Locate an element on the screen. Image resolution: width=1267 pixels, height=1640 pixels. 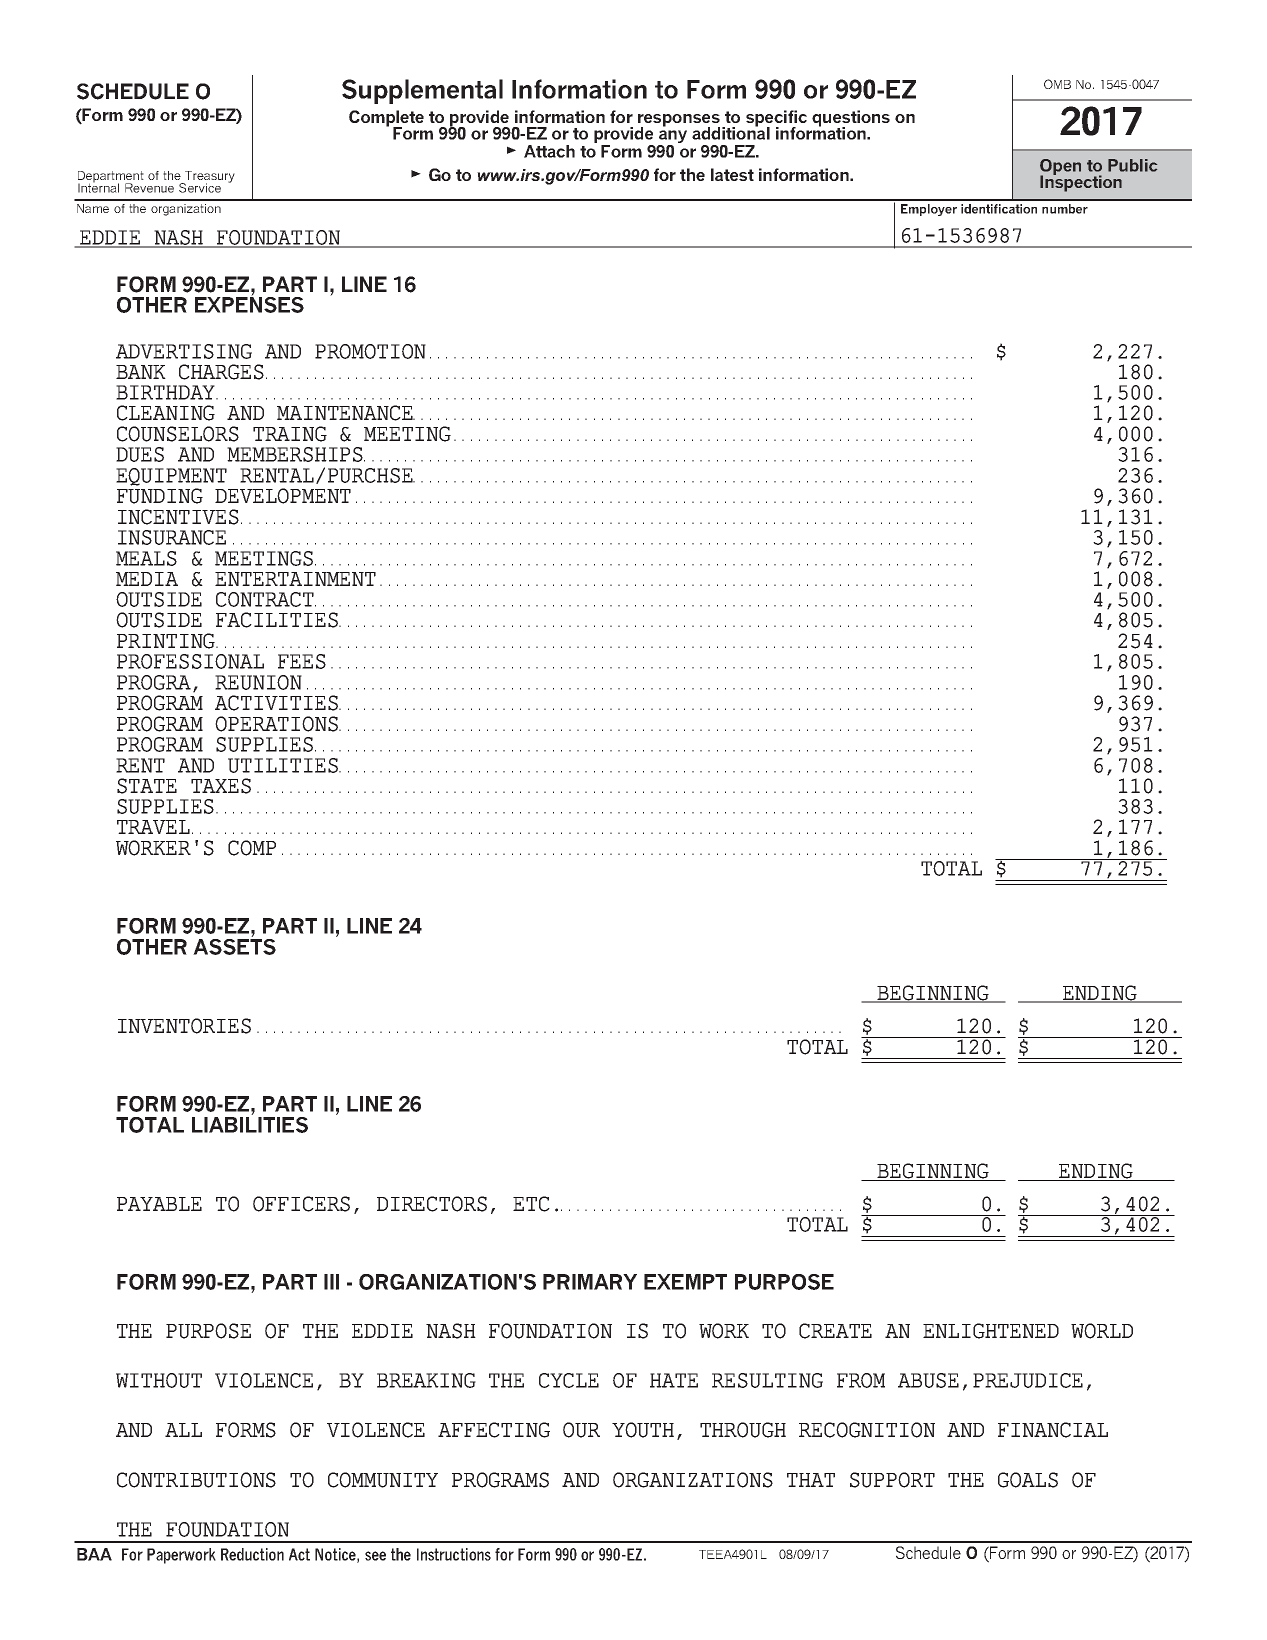
PRIMARY is located at coordinates (590, 1282).
